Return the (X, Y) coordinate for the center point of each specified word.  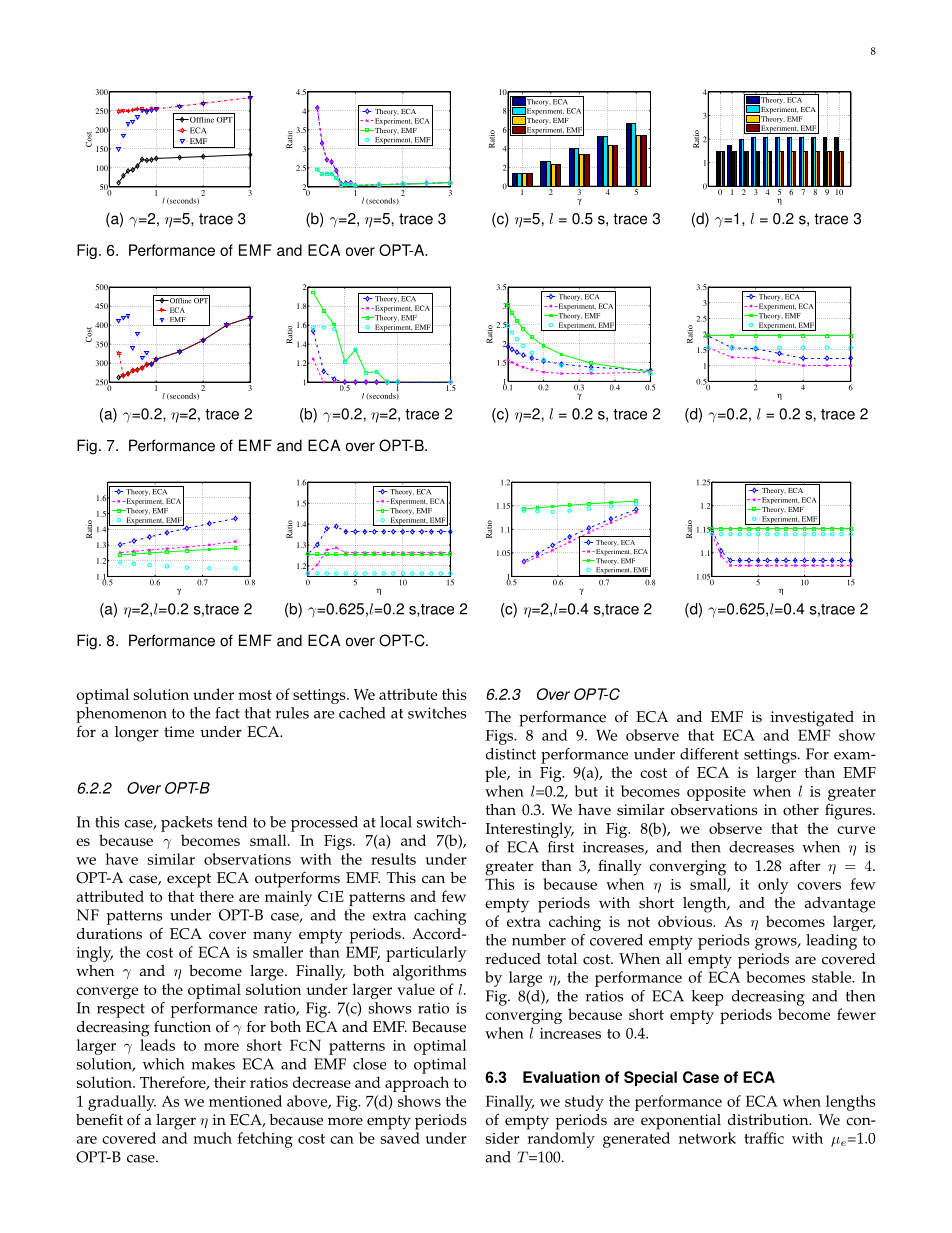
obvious (686, 921)
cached (362, 713)
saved (400, 1138)
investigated (812, 719)
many (272, 937)
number (539, 940)
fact (228, 713)
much (212, 1138)
